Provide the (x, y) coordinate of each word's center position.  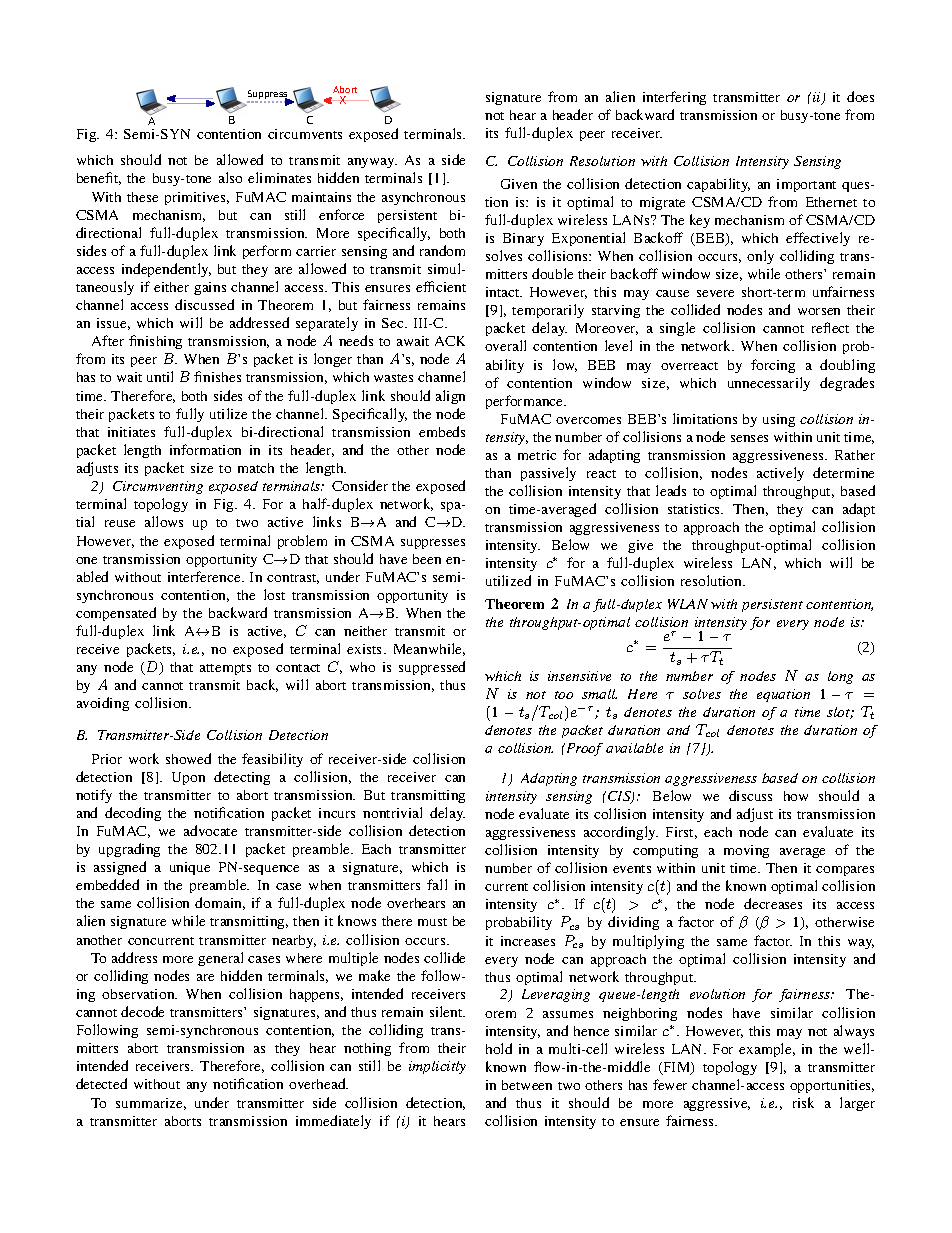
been (427, 559)
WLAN (688, 604)
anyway (372, 163)
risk (803, 1102)
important (806, 185)
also (230, 177)
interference (205, 576)
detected (101, 1083)
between (527, 1085)
